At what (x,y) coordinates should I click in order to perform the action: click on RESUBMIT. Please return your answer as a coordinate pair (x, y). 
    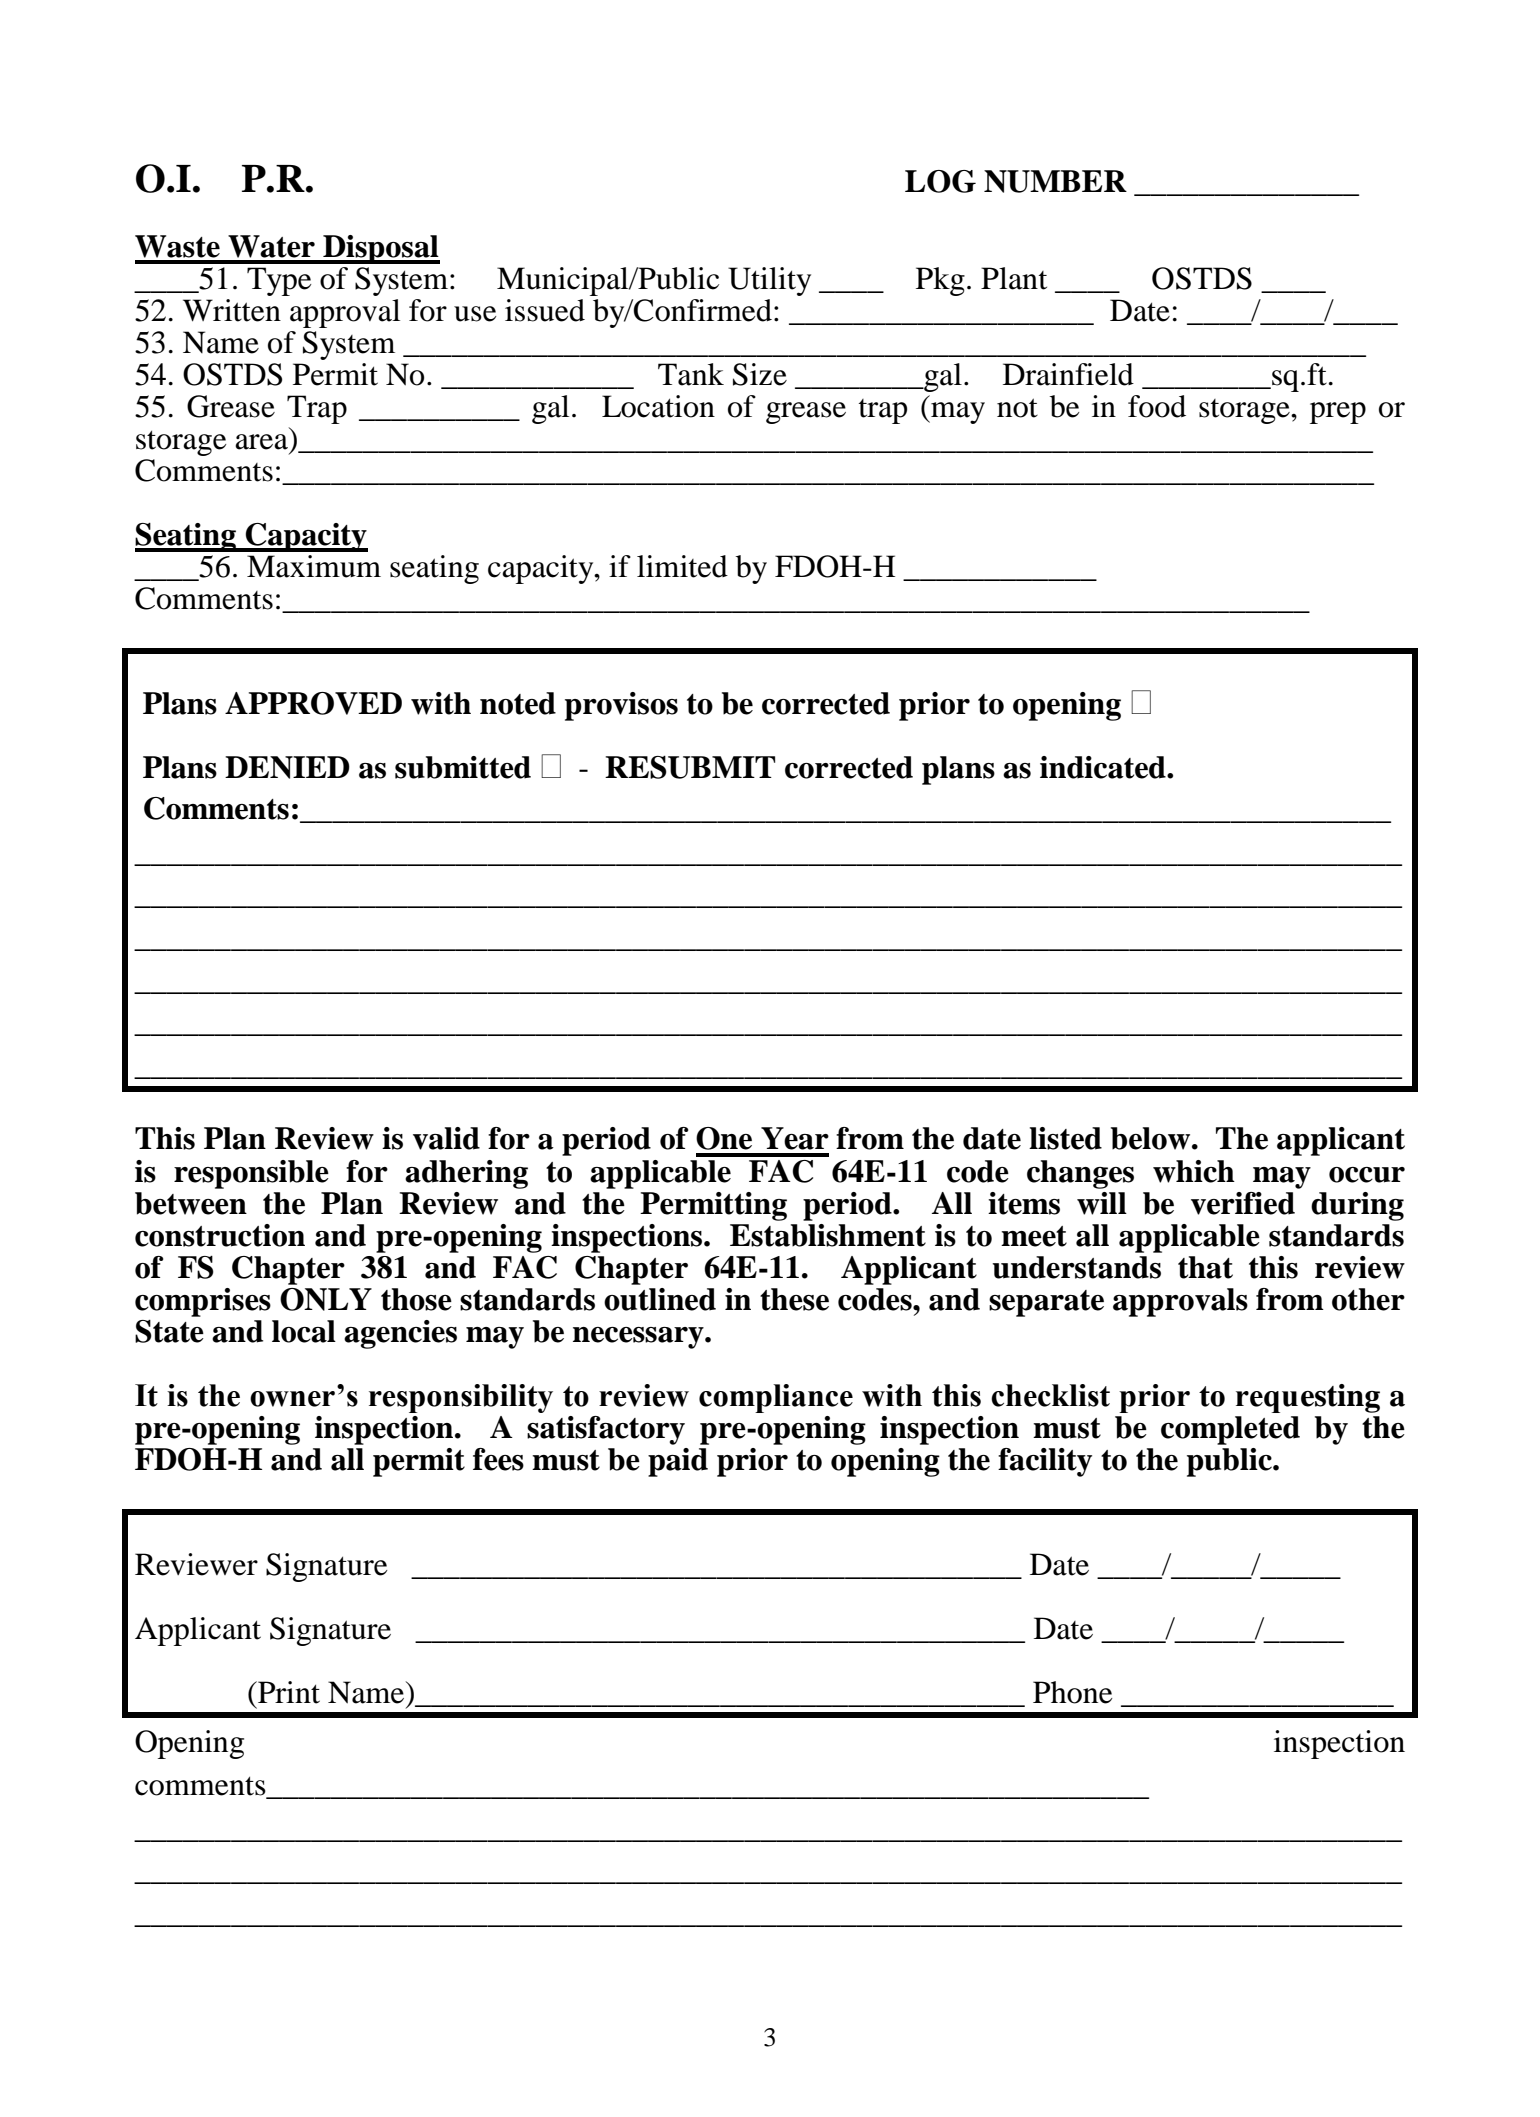
    Looking at the image, I should click on (690, 767).
